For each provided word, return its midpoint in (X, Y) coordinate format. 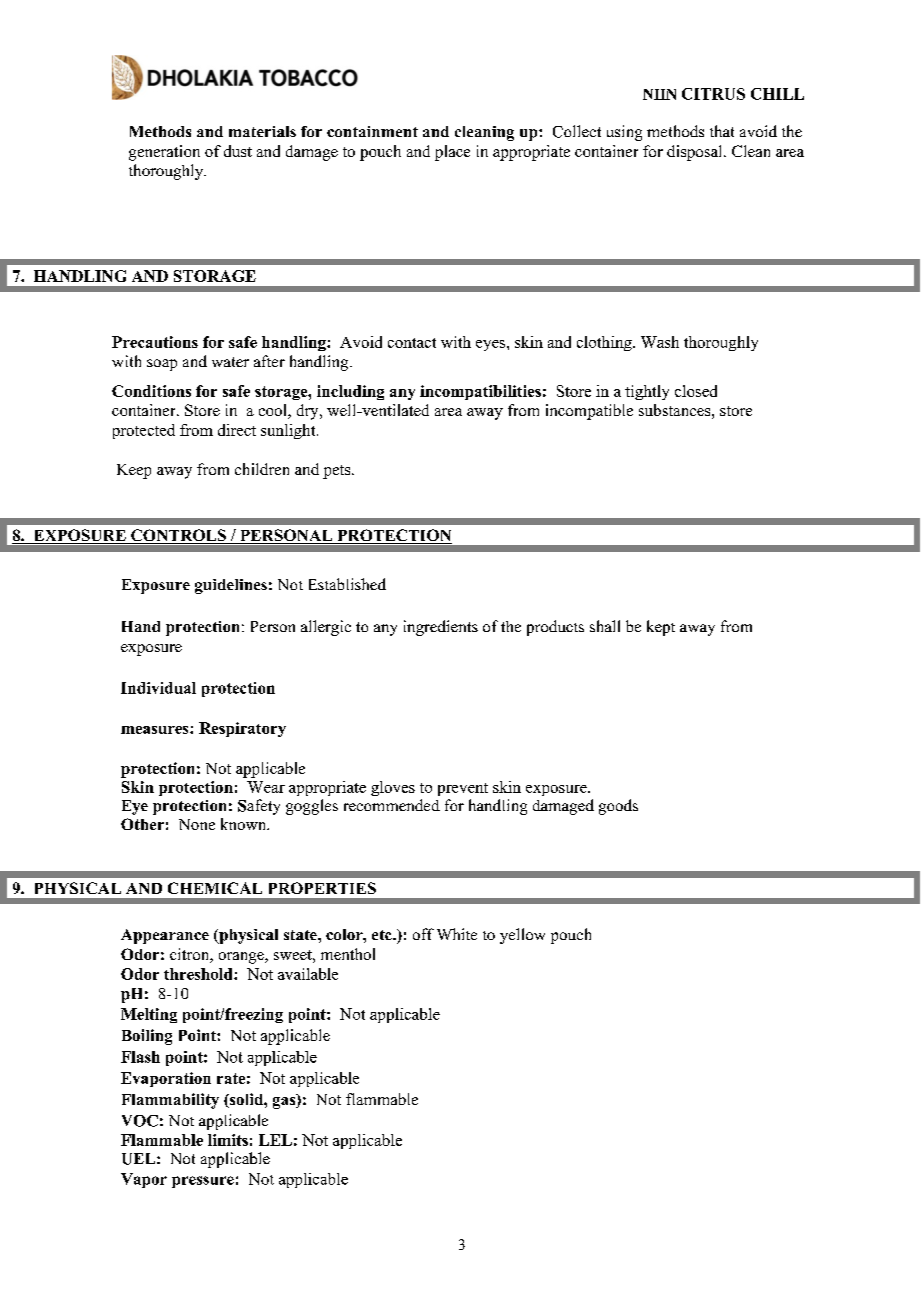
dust (238, 151)
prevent (463, 789)
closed (696, 391)
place (452, 153)
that (722, 131)
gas (285, 1103)
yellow (522, 936)
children (262, 469)
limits (228, 1140)
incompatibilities (480, 392)
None (197, 824)
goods (618, 807)
